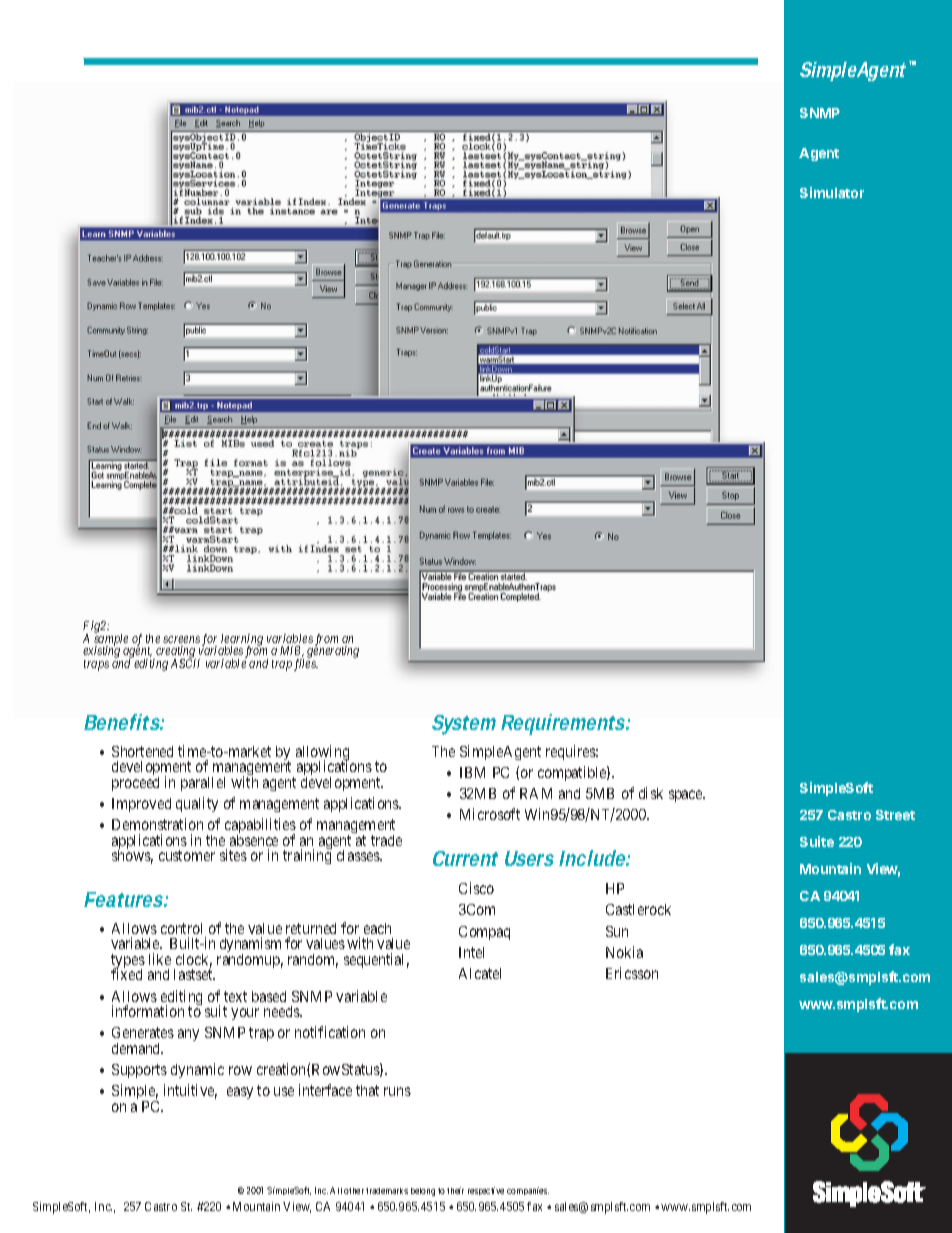  I want to click on Ericsson, so click(632, 973).
